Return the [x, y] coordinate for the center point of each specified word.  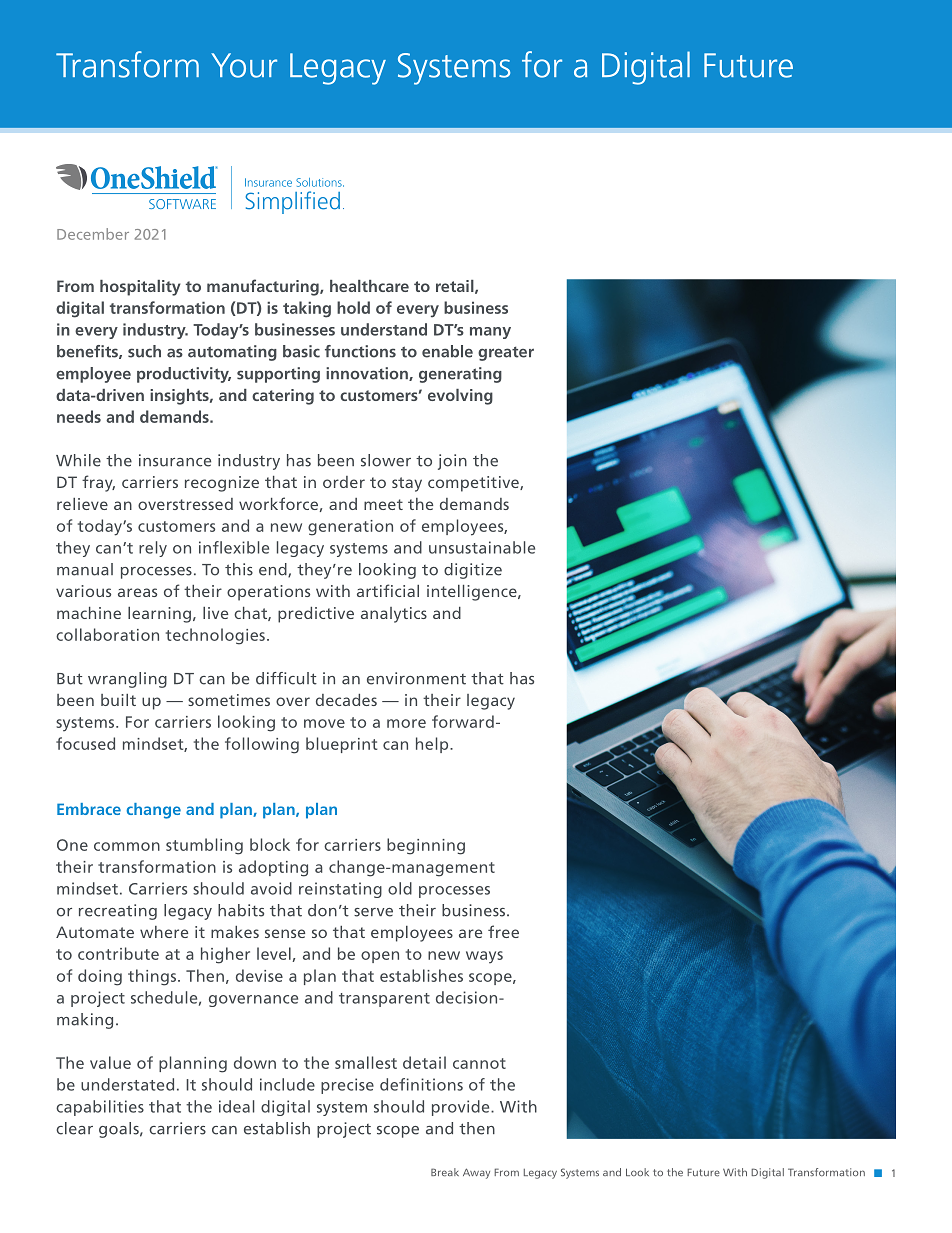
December [93, 234]
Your [244, 65]
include [287, 1084]
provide [462, 1108]
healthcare [369, 286]
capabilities [100, 1108]
